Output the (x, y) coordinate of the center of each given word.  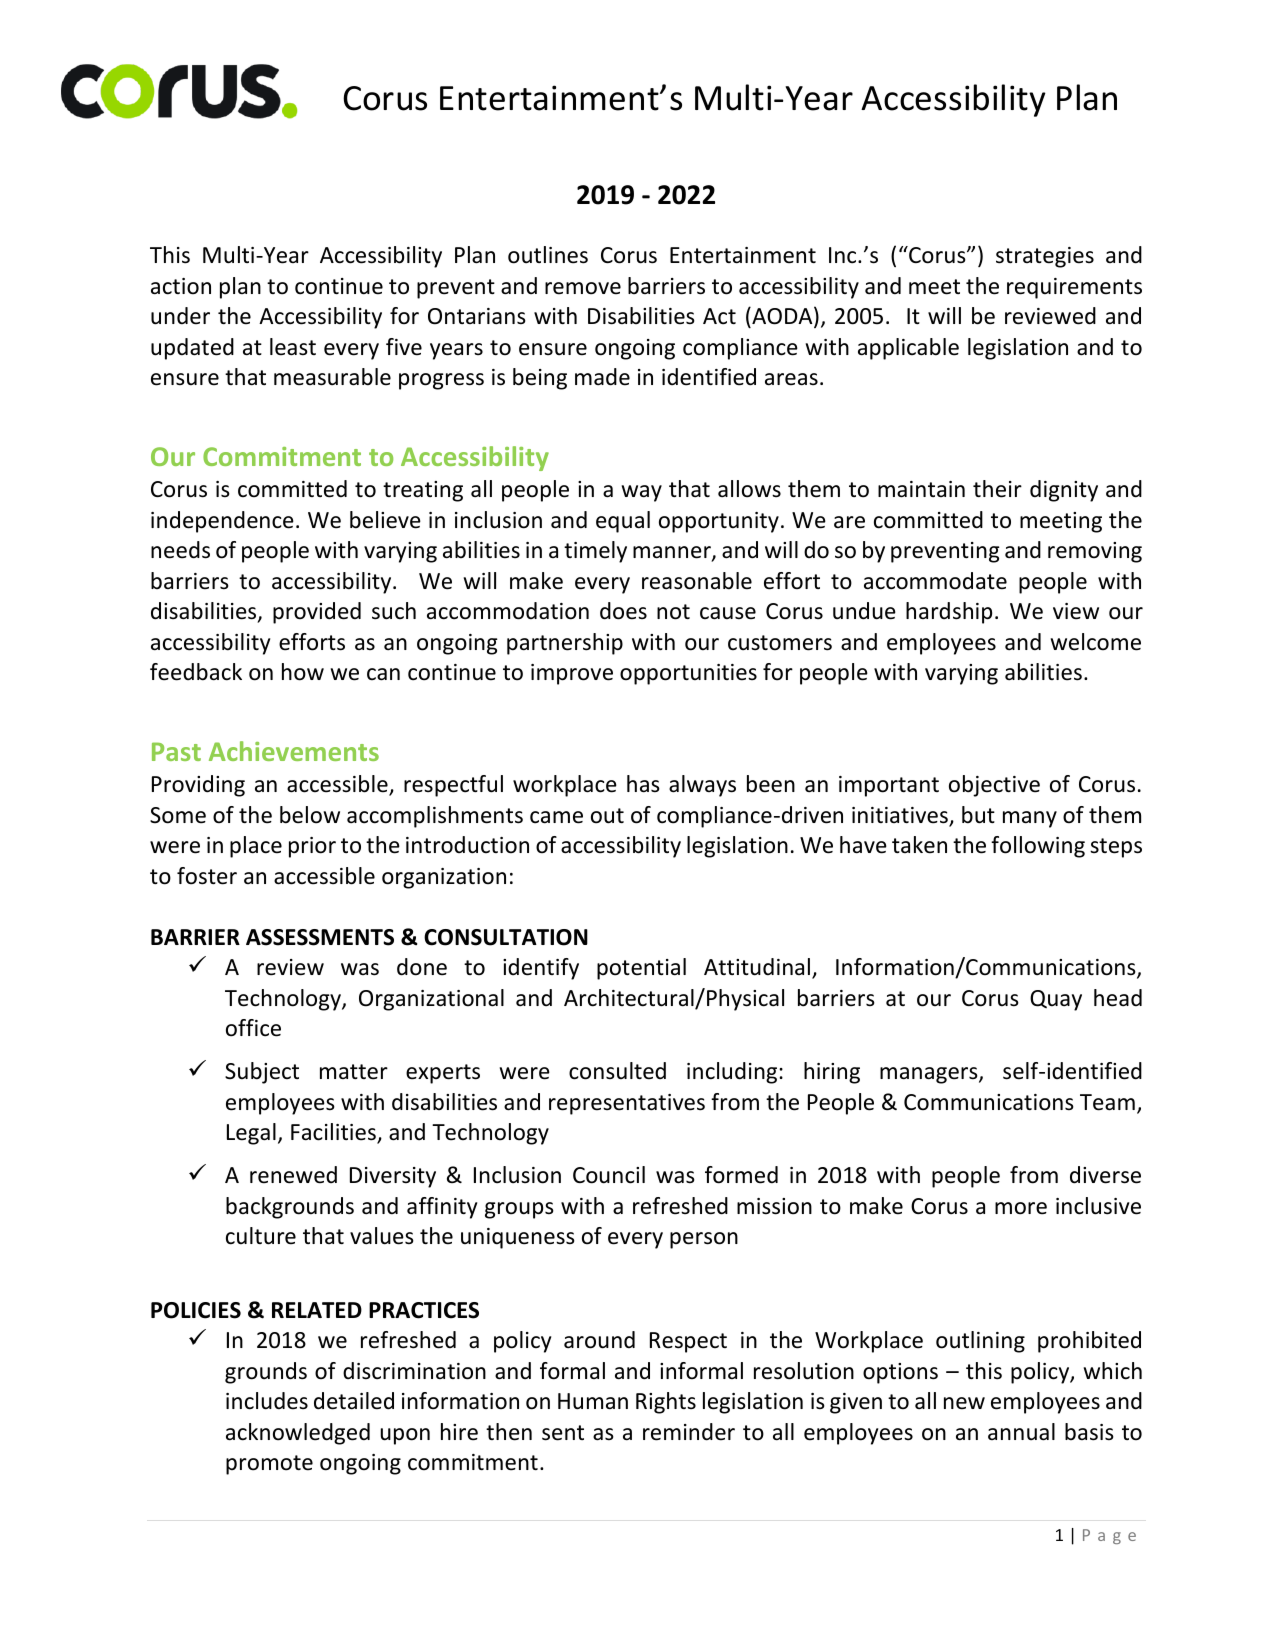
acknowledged (298, 1434)
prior (312, 847)
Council (609, 1175)
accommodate (935, 581)
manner (673, 553)
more (1021, 1208)
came (556, 817)
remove (583, 288)
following (1038, 847)
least (293, 347)
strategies (1045, 257)
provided (317, 613)
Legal (251, 1134)
